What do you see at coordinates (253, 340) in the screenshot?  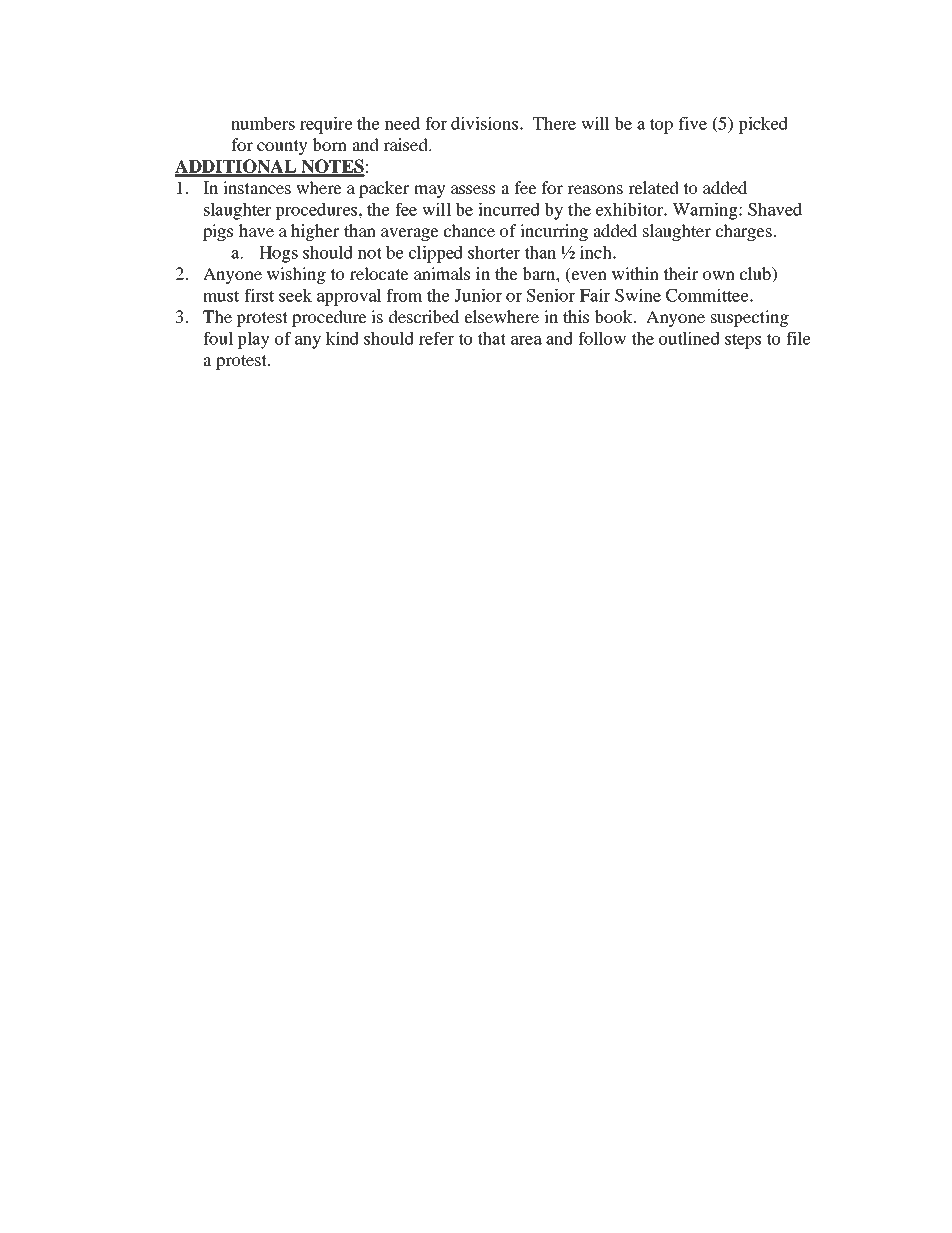 I see `play` at bounding box center [253, 340].
